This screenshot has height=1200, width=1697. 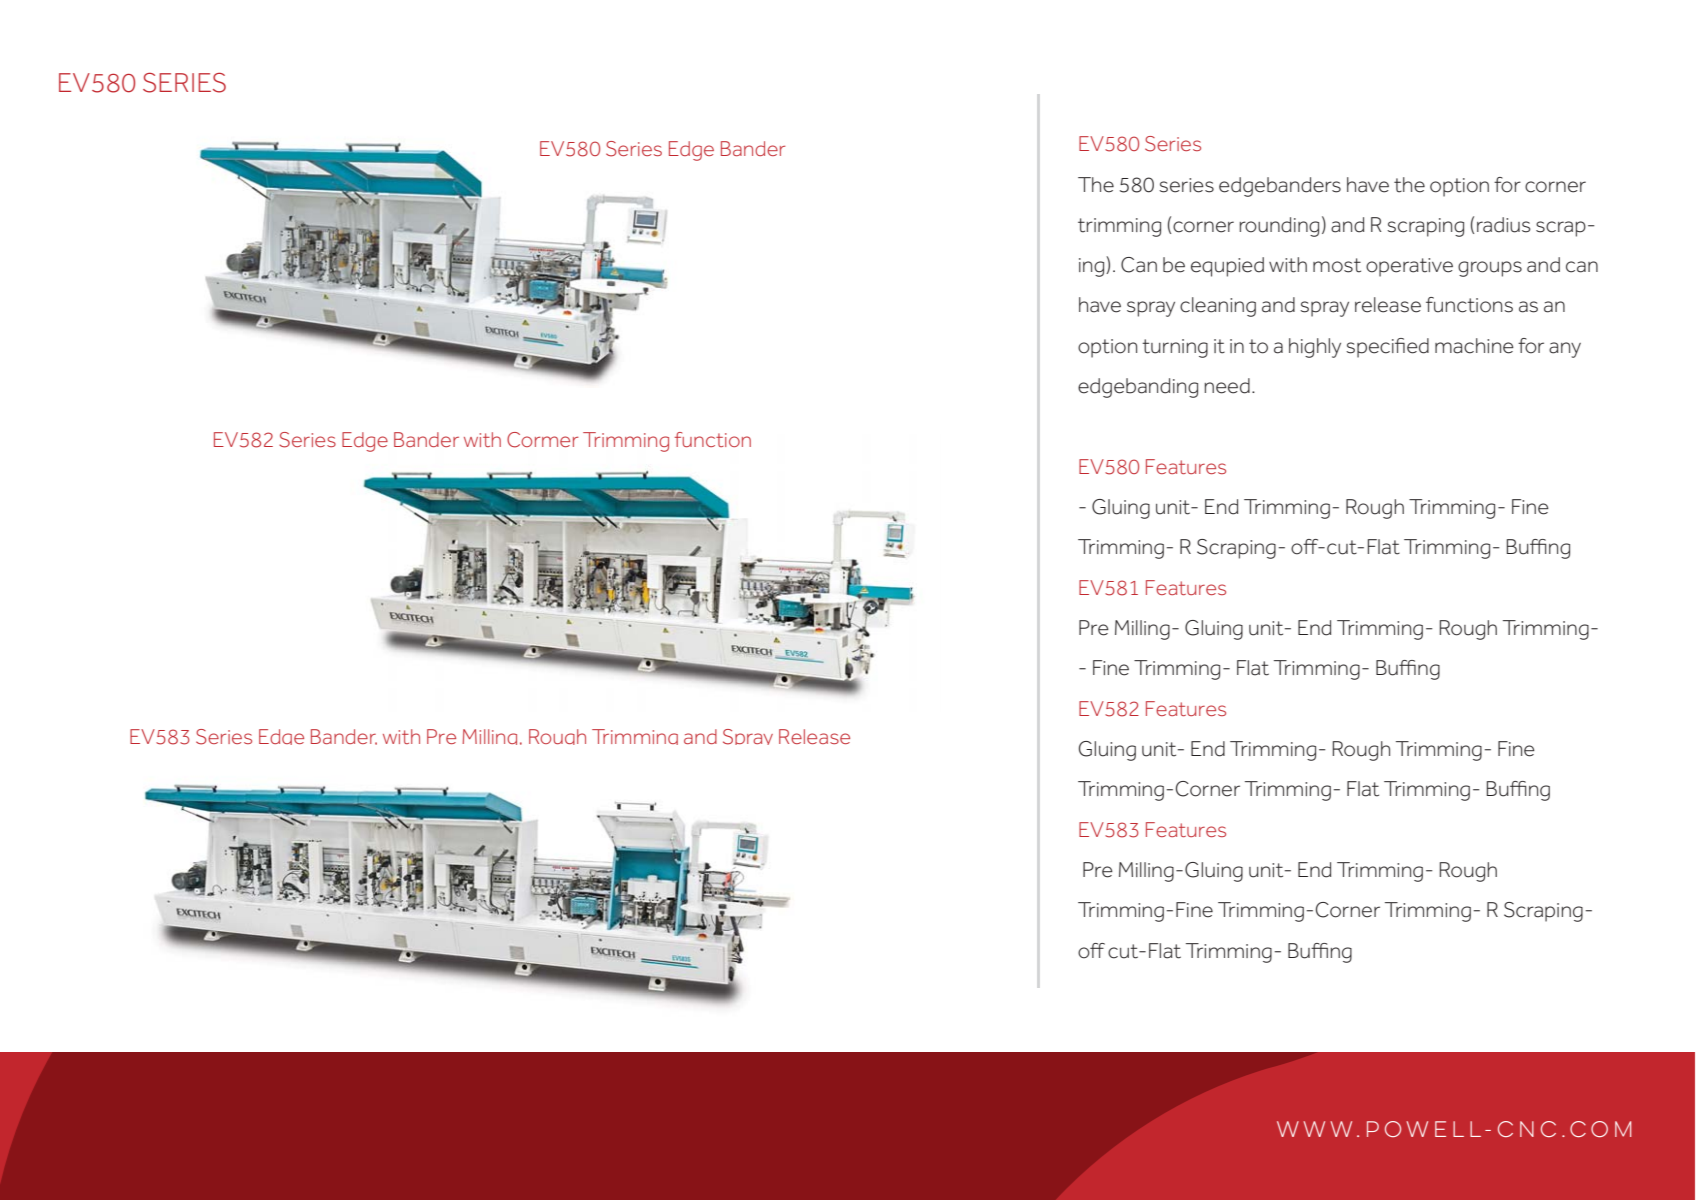 What do you see at coordinates (1175, 348) in the screenshot?
I see `turning` at bounding box center [1175, 348].
